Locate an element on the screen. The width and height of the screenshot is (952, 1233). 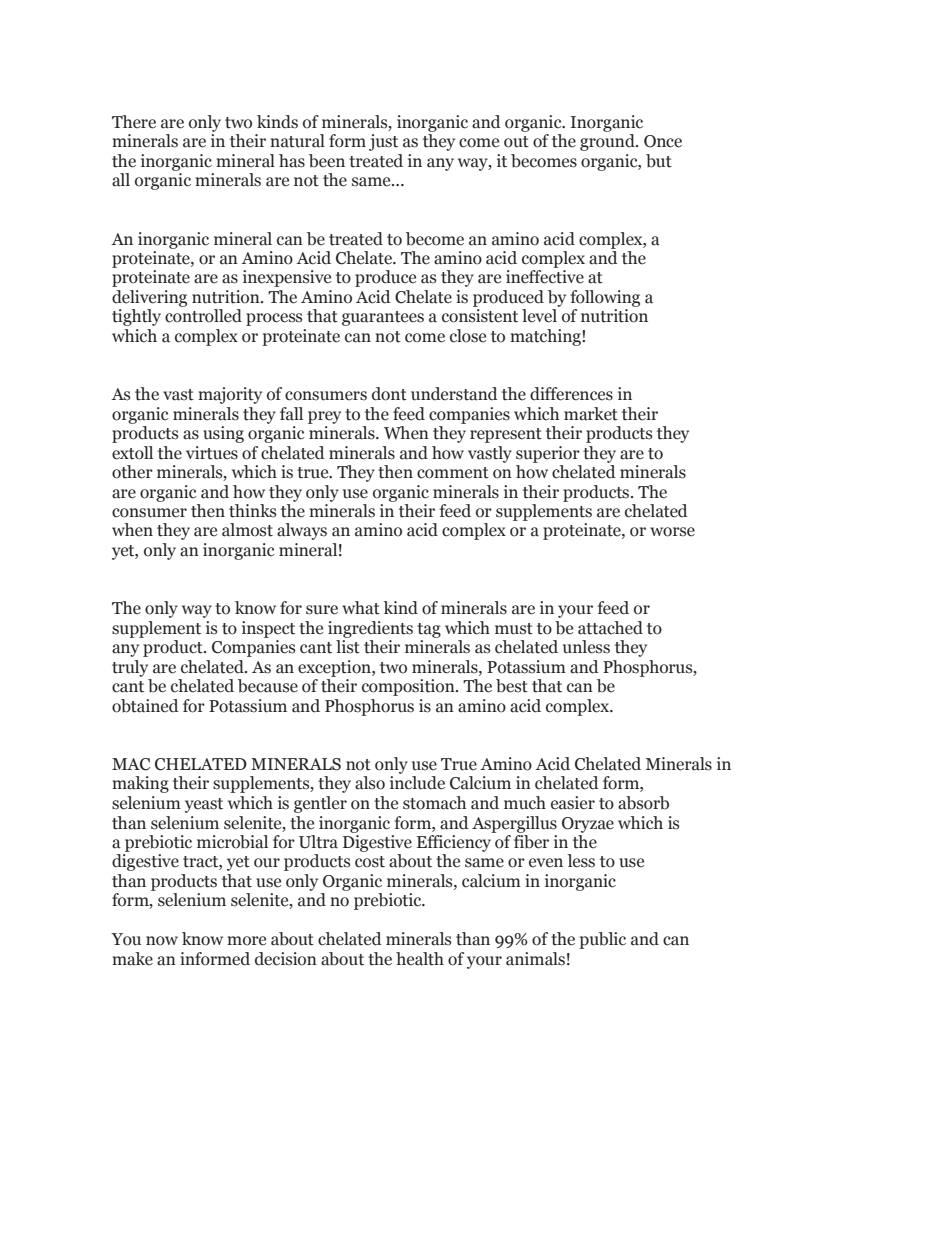
more is located at coordinates (246, 941).
